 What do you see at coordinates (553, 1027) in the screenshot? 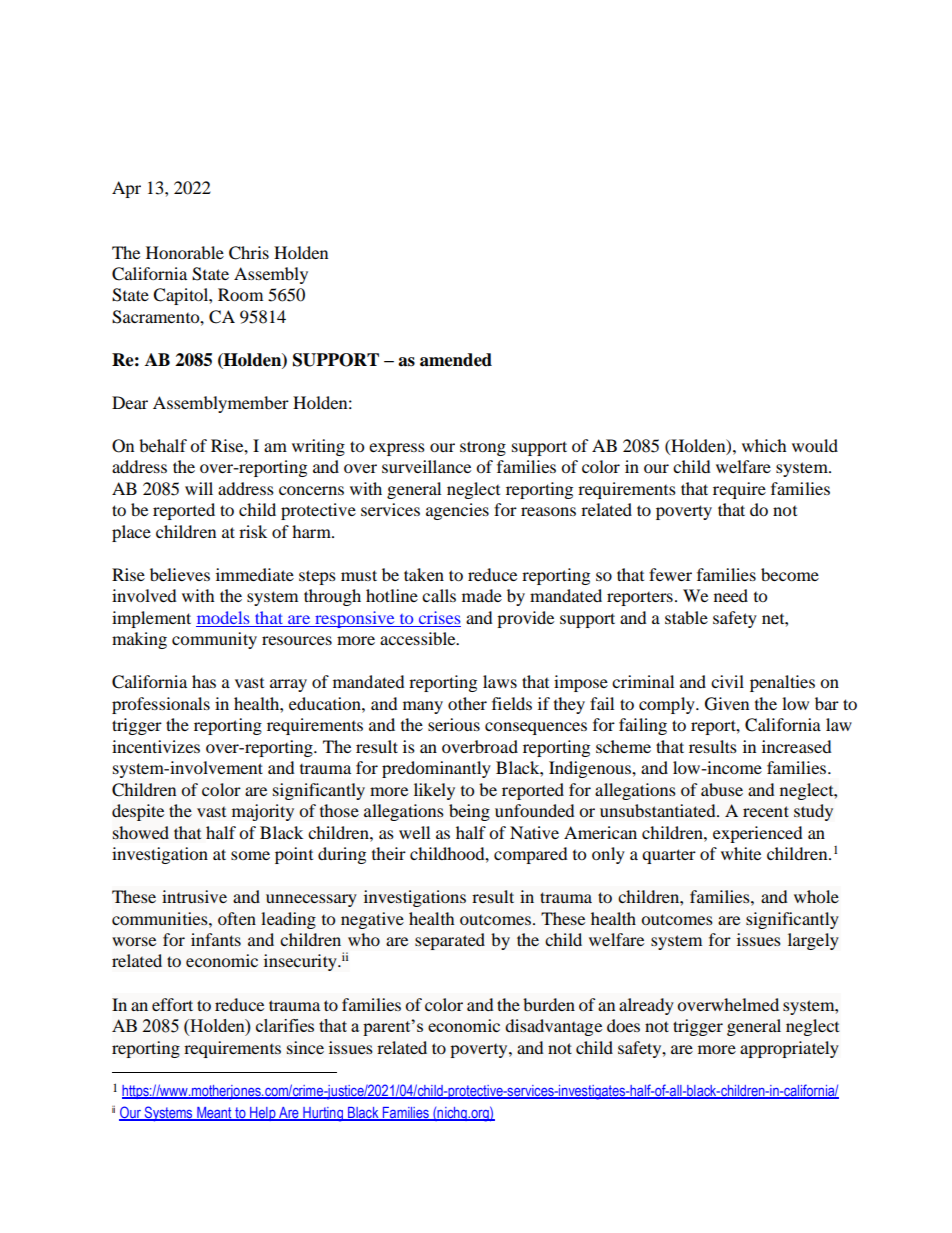
I see `disadvantage` at bounding box center [553, 1027].
